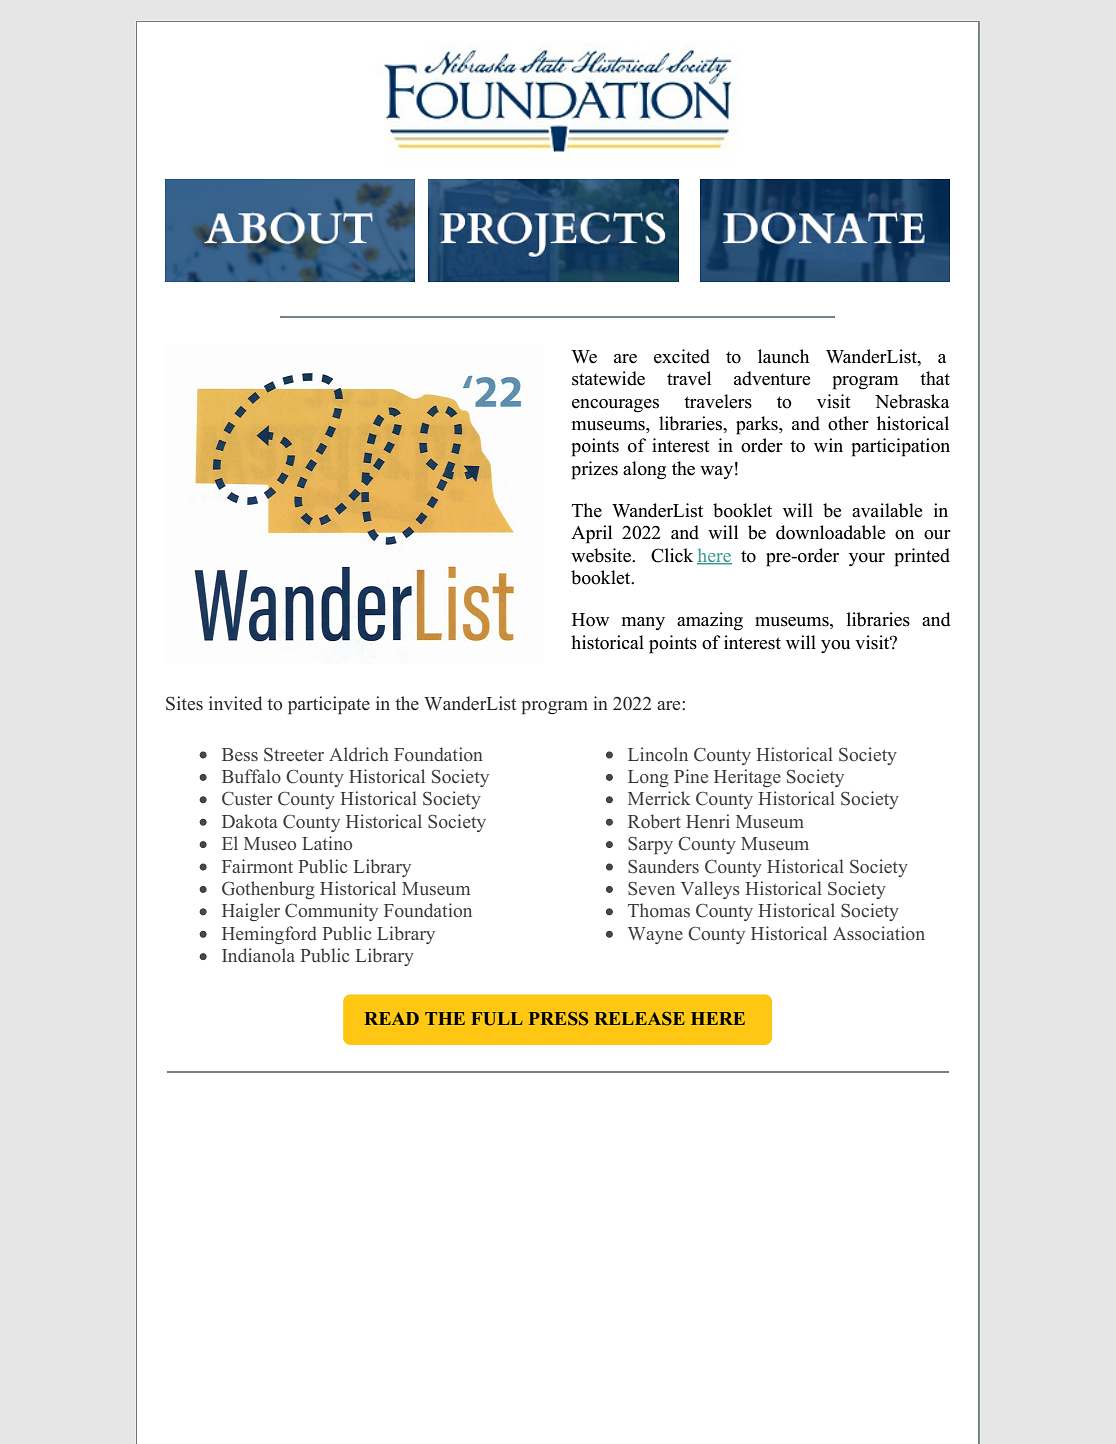 This screenshot has width=1116, height=1444. Describe the element at coordinates (590, 620) in the screenshot. I see `How` at that location.
